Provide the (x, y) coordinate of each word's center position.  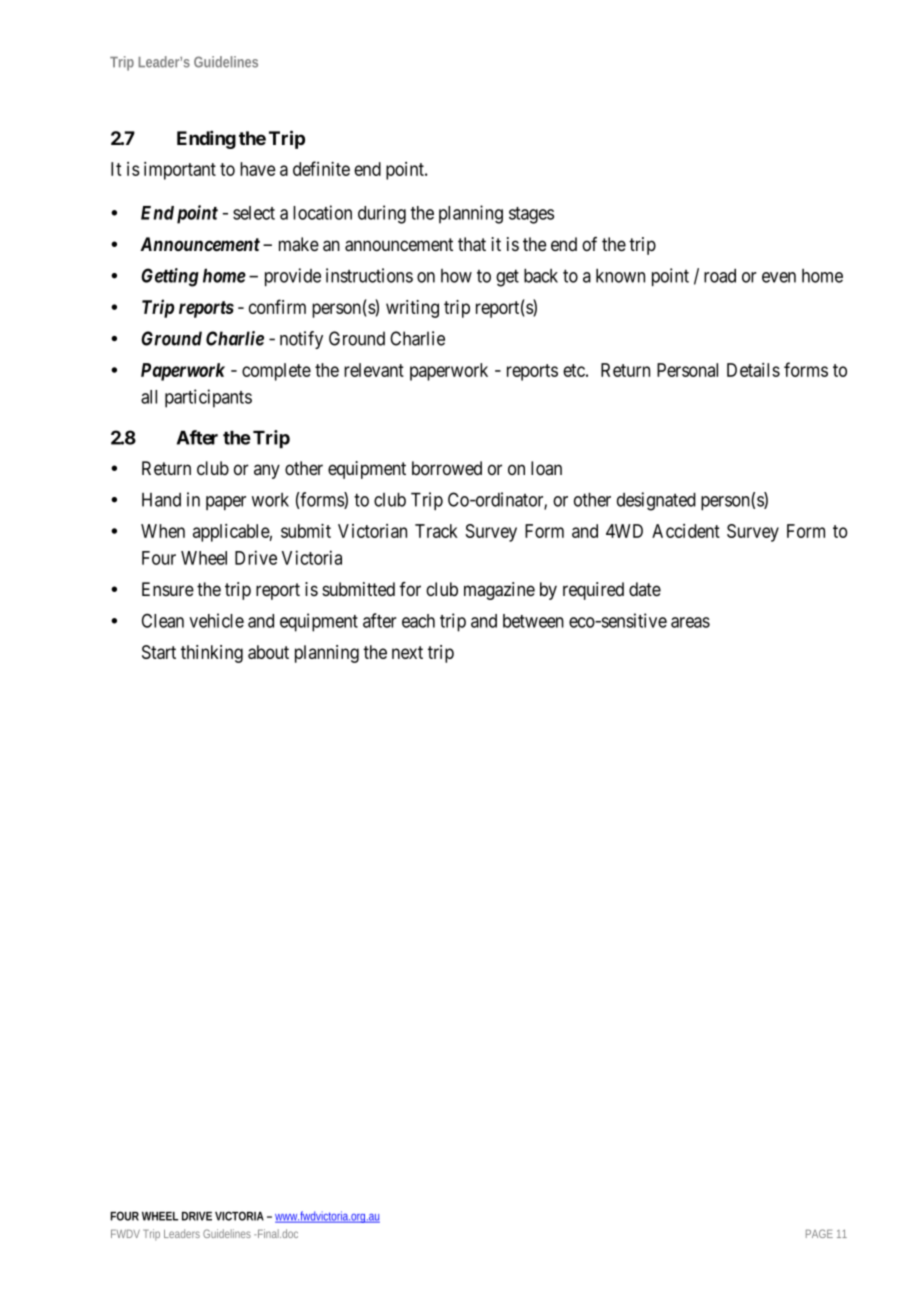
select (254, 213)
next (407, 652)
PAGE (819, 1233)
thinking (212, 654)
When (163, 531)
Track (436, 531)
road (720, 276)
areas (690, 622)
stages (531, 215)
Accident (686, 531)
